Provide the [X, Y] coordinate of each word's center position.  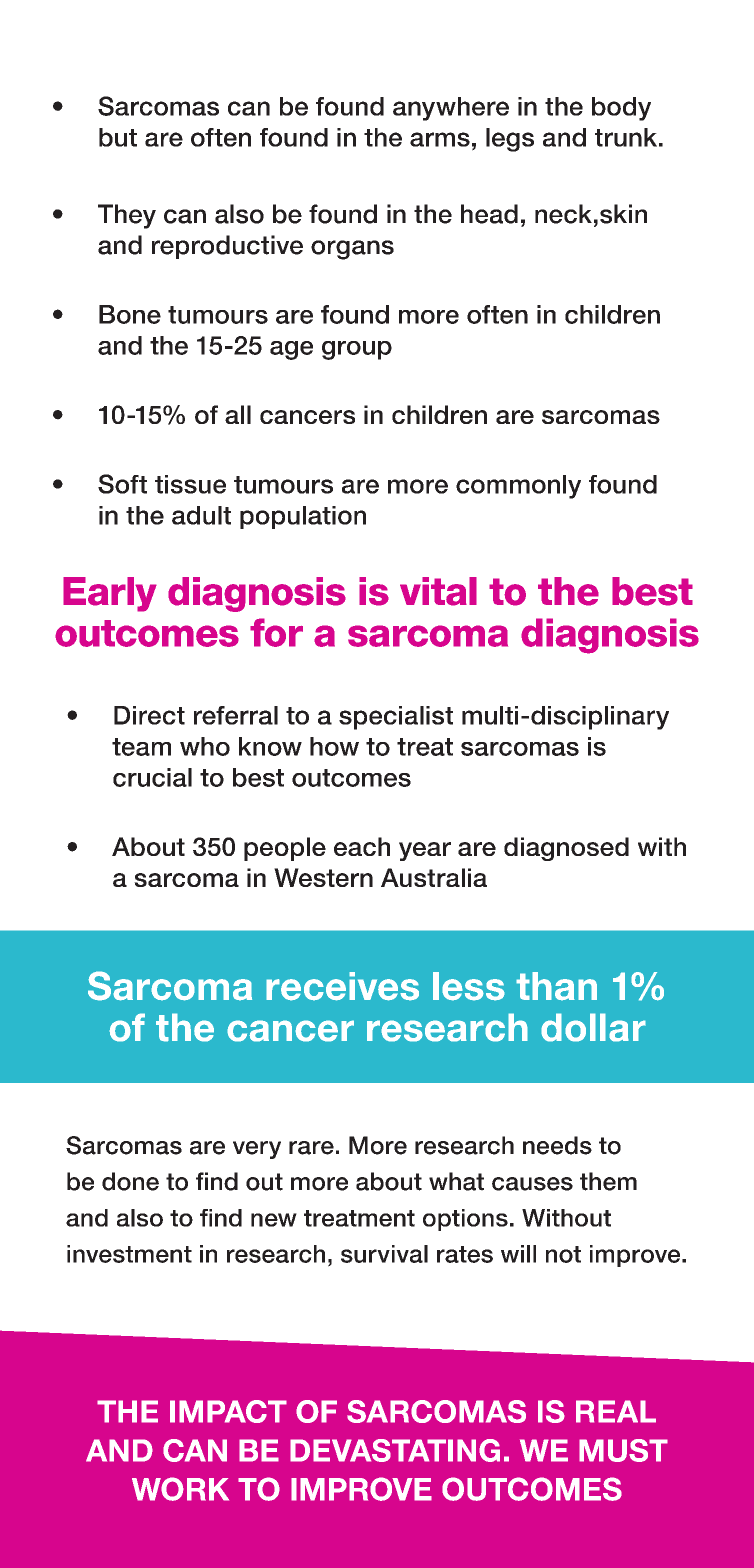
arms [440, 139]
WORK [180, 1489]
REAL [616, 1411]
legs [510, 140]
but [118, 137]
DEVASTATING [395, 1450]
